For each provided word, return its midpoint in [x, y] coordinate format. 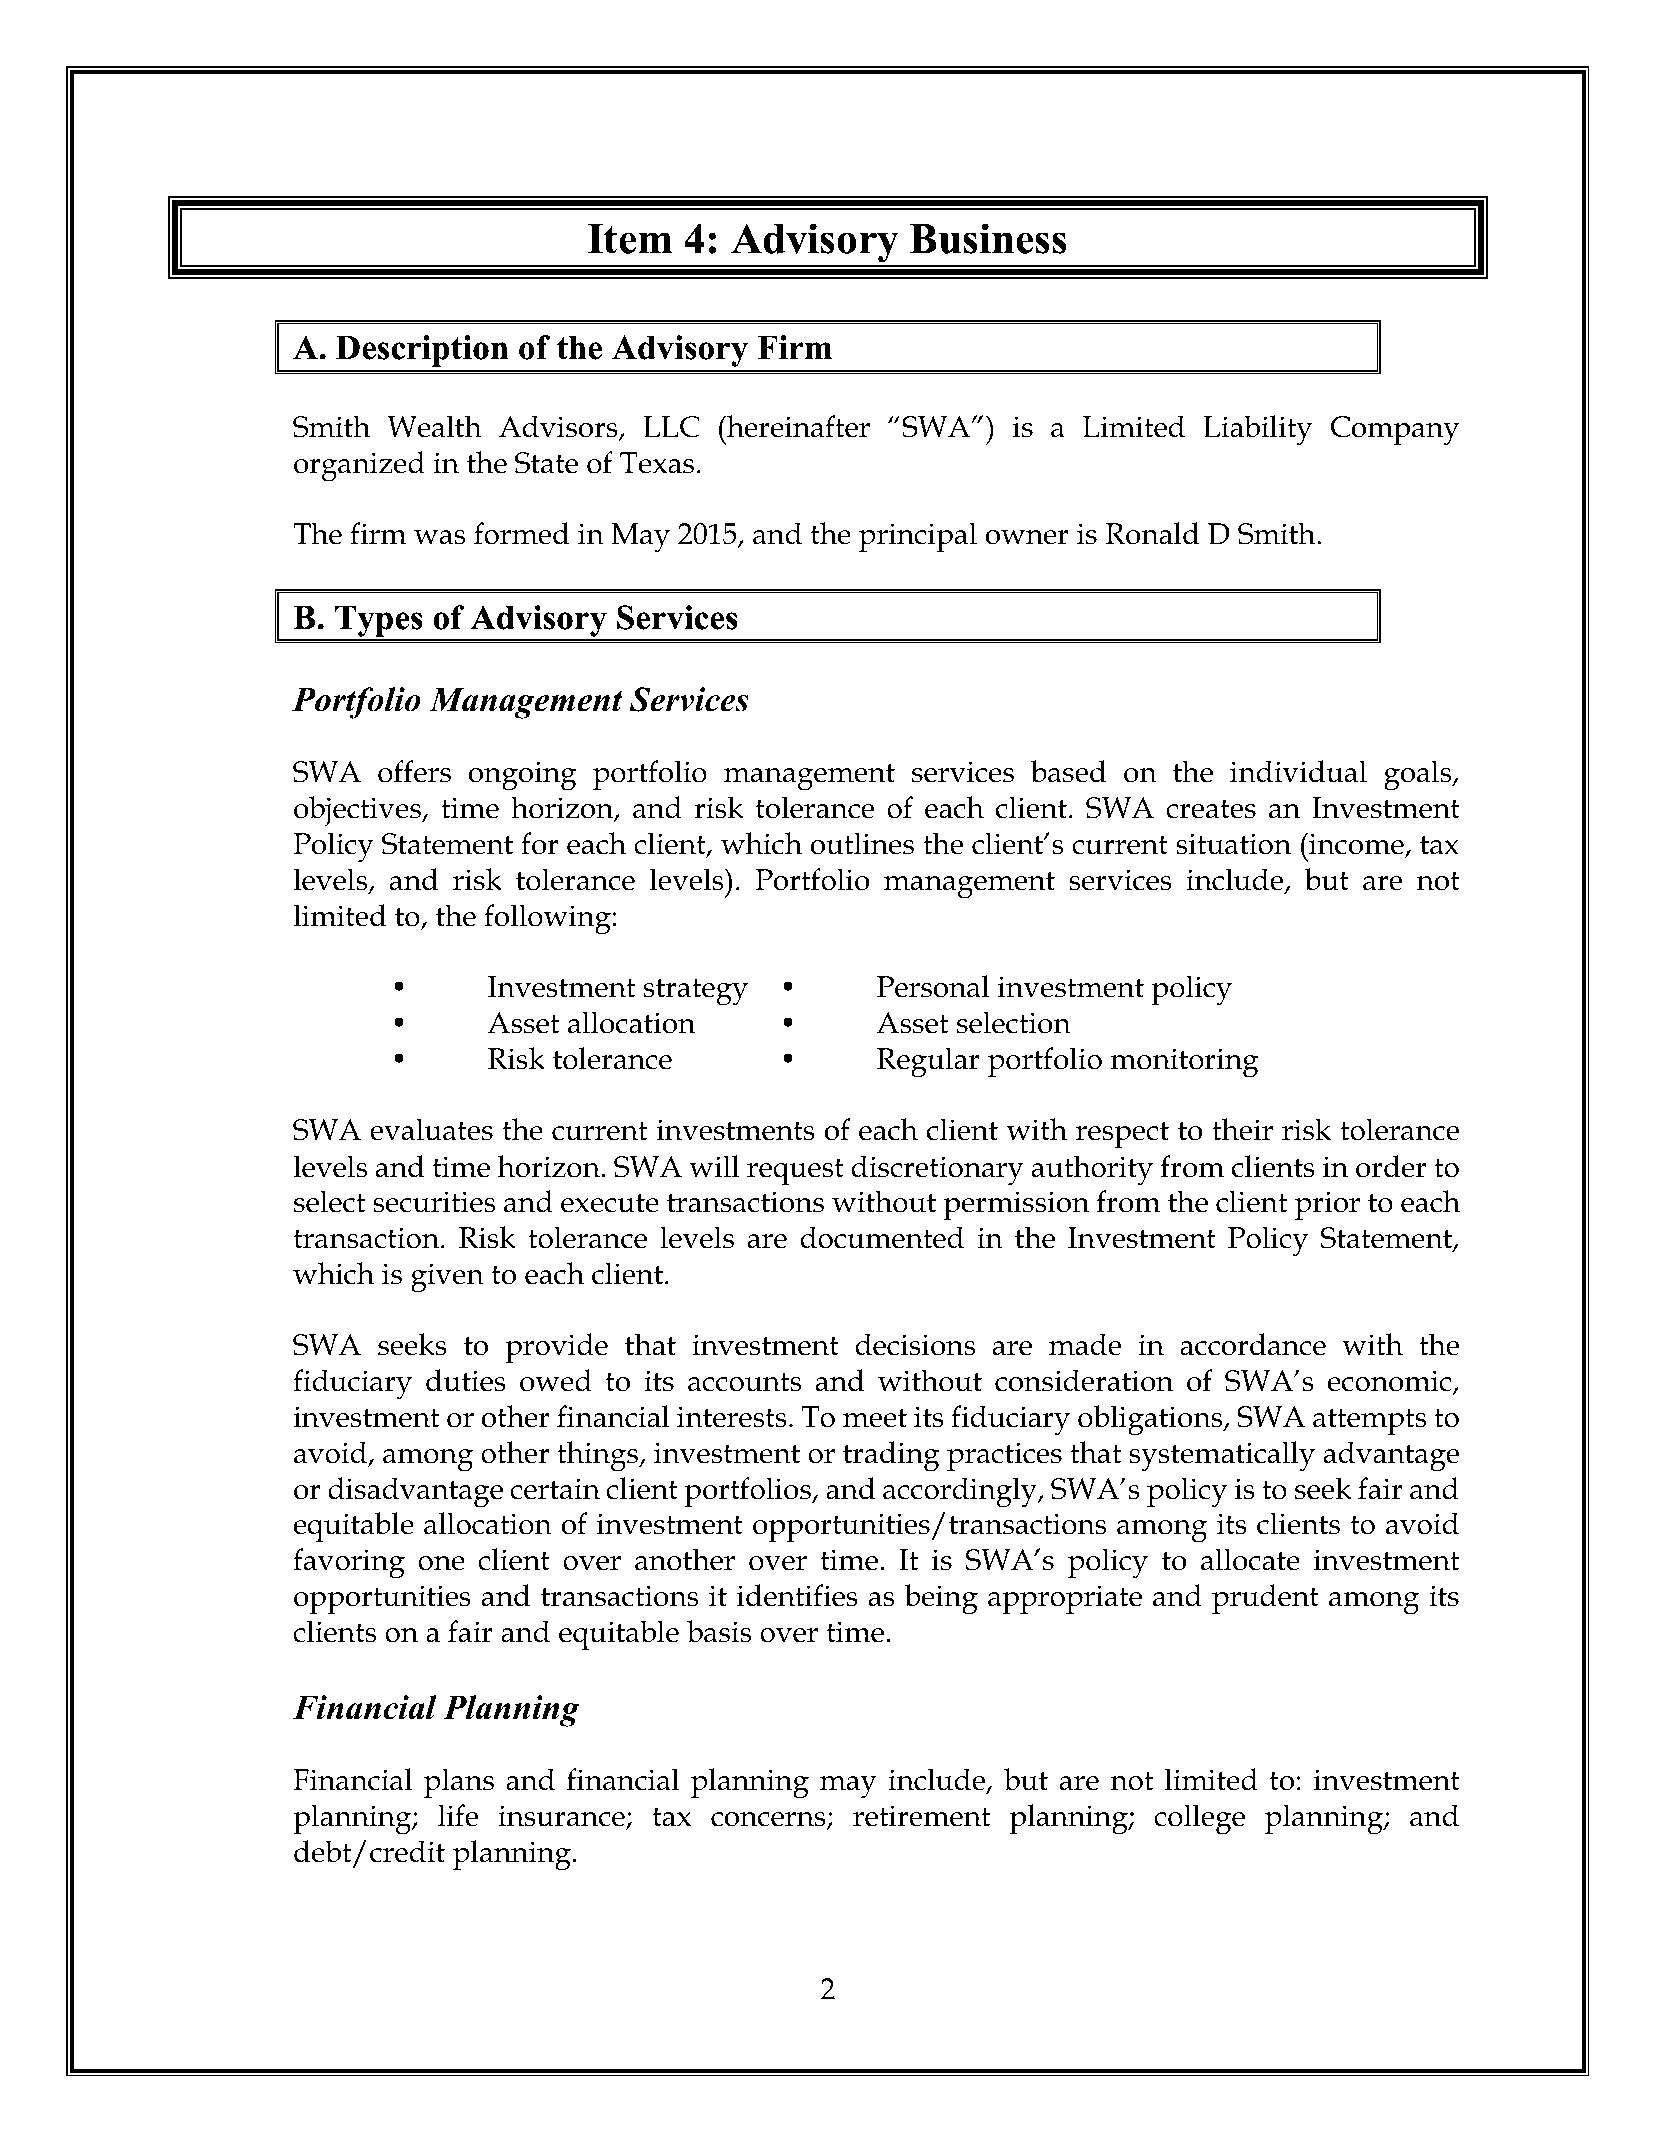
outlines [862, 843]
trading [891, 1456]
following [547, 919]
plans [459, 1783]
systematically [1222, 1456]
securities [434, 1202]
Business [988, 238]
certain [555, 1489]
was [439, 537]
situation [1233, 844]
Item [630, 239]
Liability [1257, 430]
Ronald [1153, 533]
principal [918, 537]
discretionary [938, 1170]
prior [1327, 1205]
